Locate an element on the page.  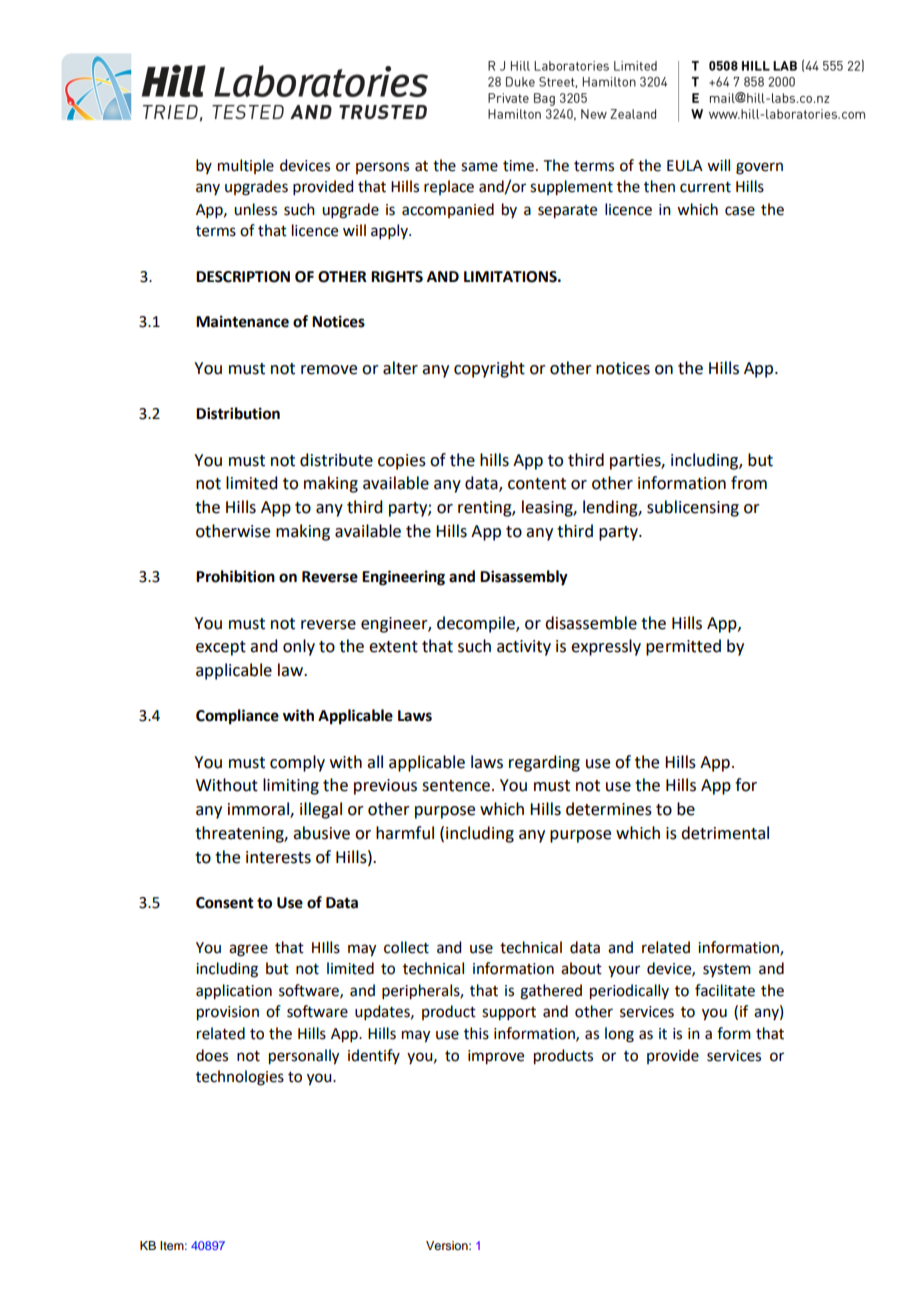
long is located at coordinates (619, 1035).
